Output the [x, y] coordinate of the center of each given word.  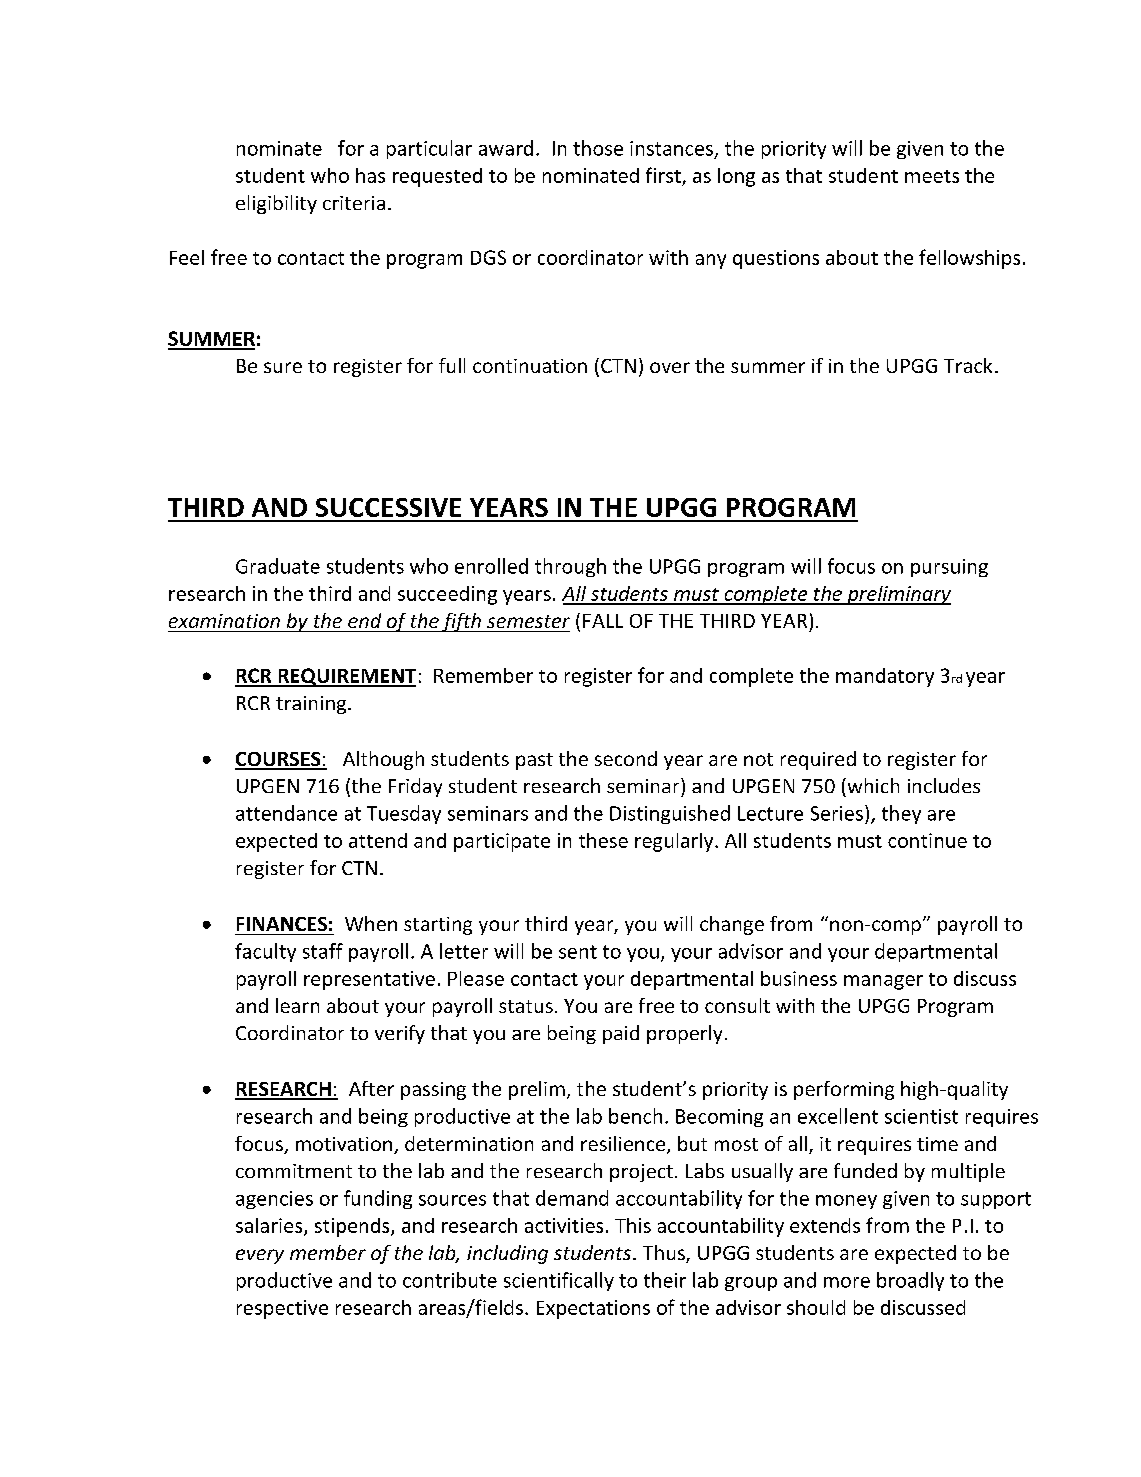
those [598, 148]
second [626, 758]
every [260, 1256]
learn [297, 1005]
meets [932, 176]
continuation [530, 366]
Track [968, 365]
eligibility [276, 204]
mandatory [885, 677]
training [312, 705]
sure [283, 367]
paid [621, 1034]
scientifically [559, 1281]
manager [883, 982]
